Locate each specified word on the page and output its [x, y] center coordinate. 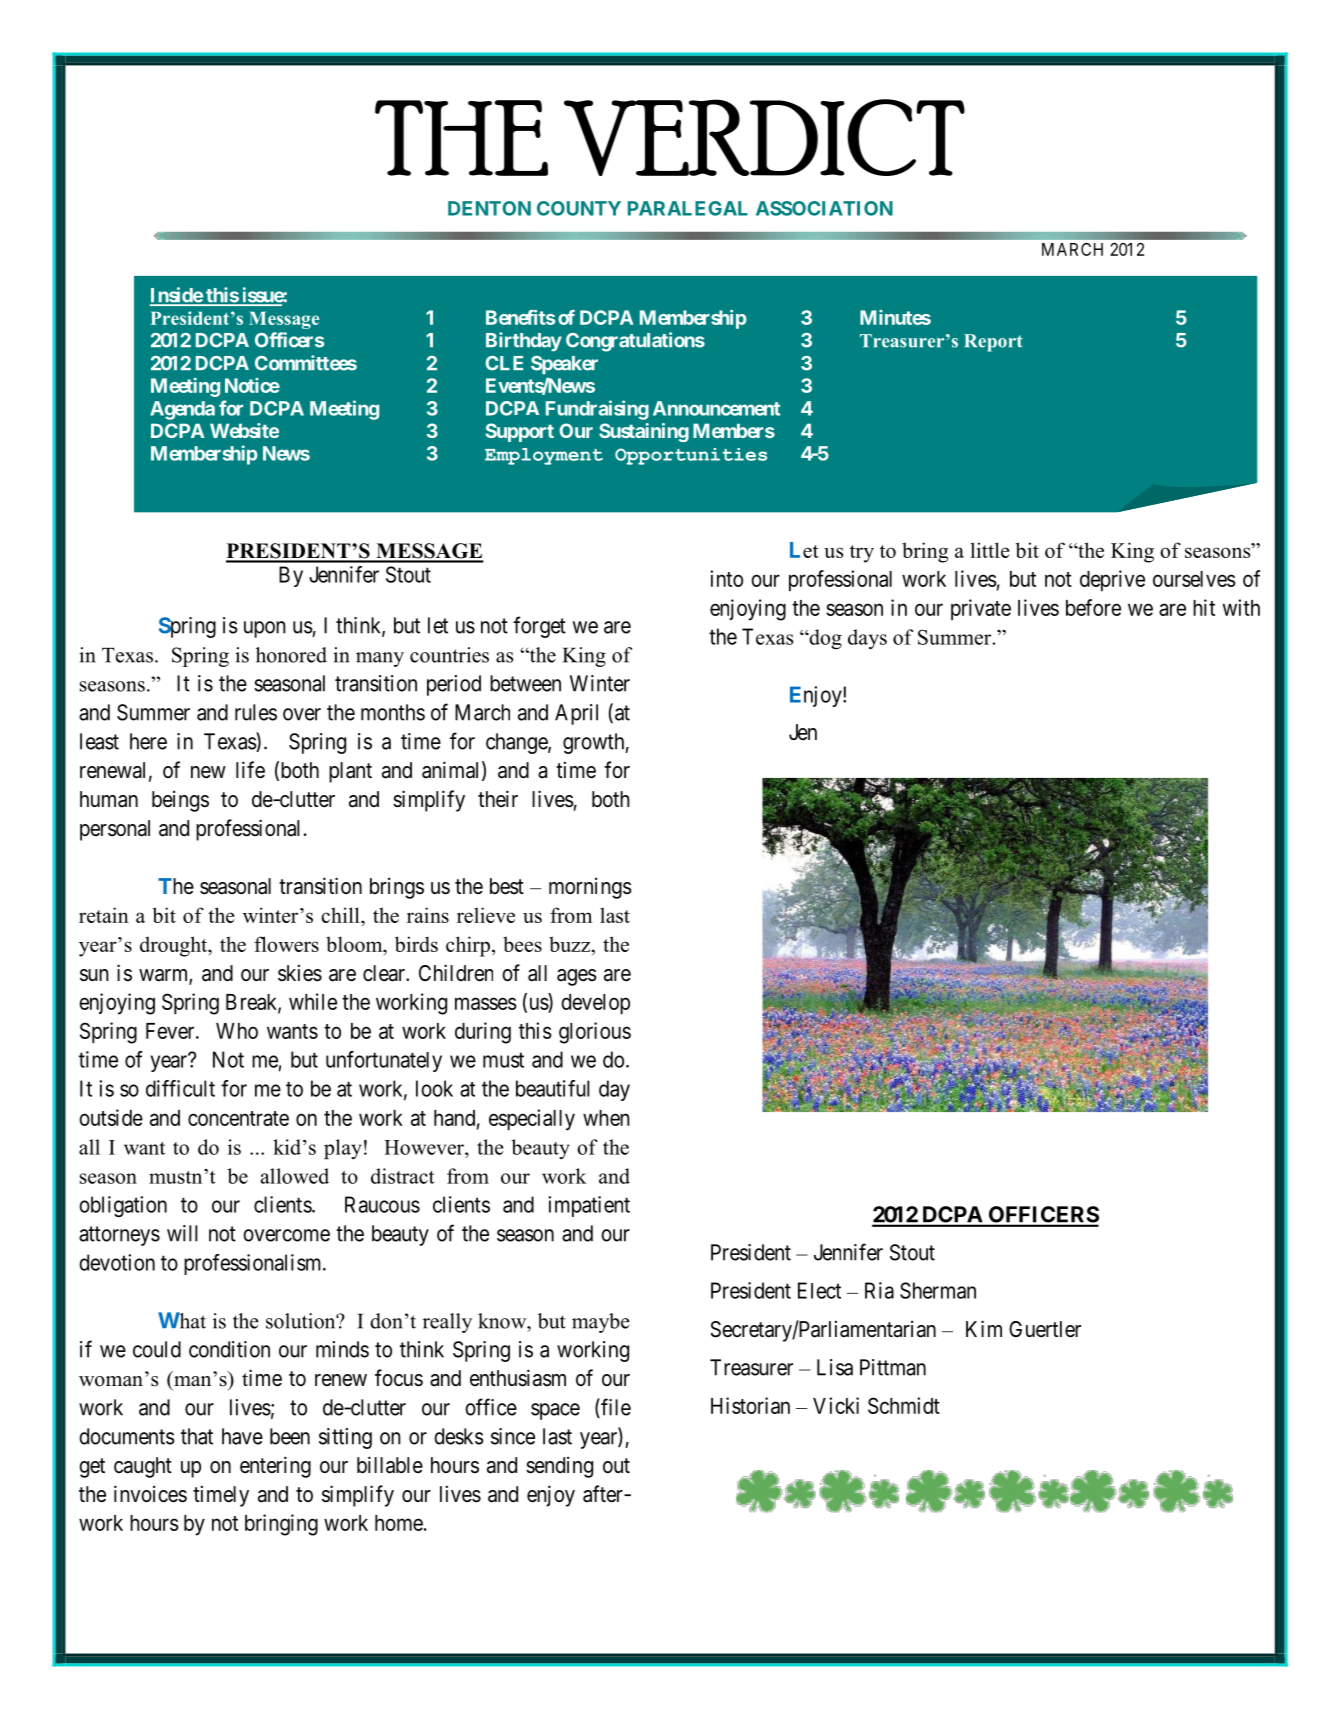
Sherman [938, 1290]
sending [559, 1467]
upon [265, 629]
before [1093, 607]
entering [275, 1467]
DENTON [489, 208]
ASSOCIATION [824, 208]
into [726, 578]
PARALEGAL [688, 208]
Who [237, 1031]
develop [595, 1004]
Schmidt [904, 1405]
